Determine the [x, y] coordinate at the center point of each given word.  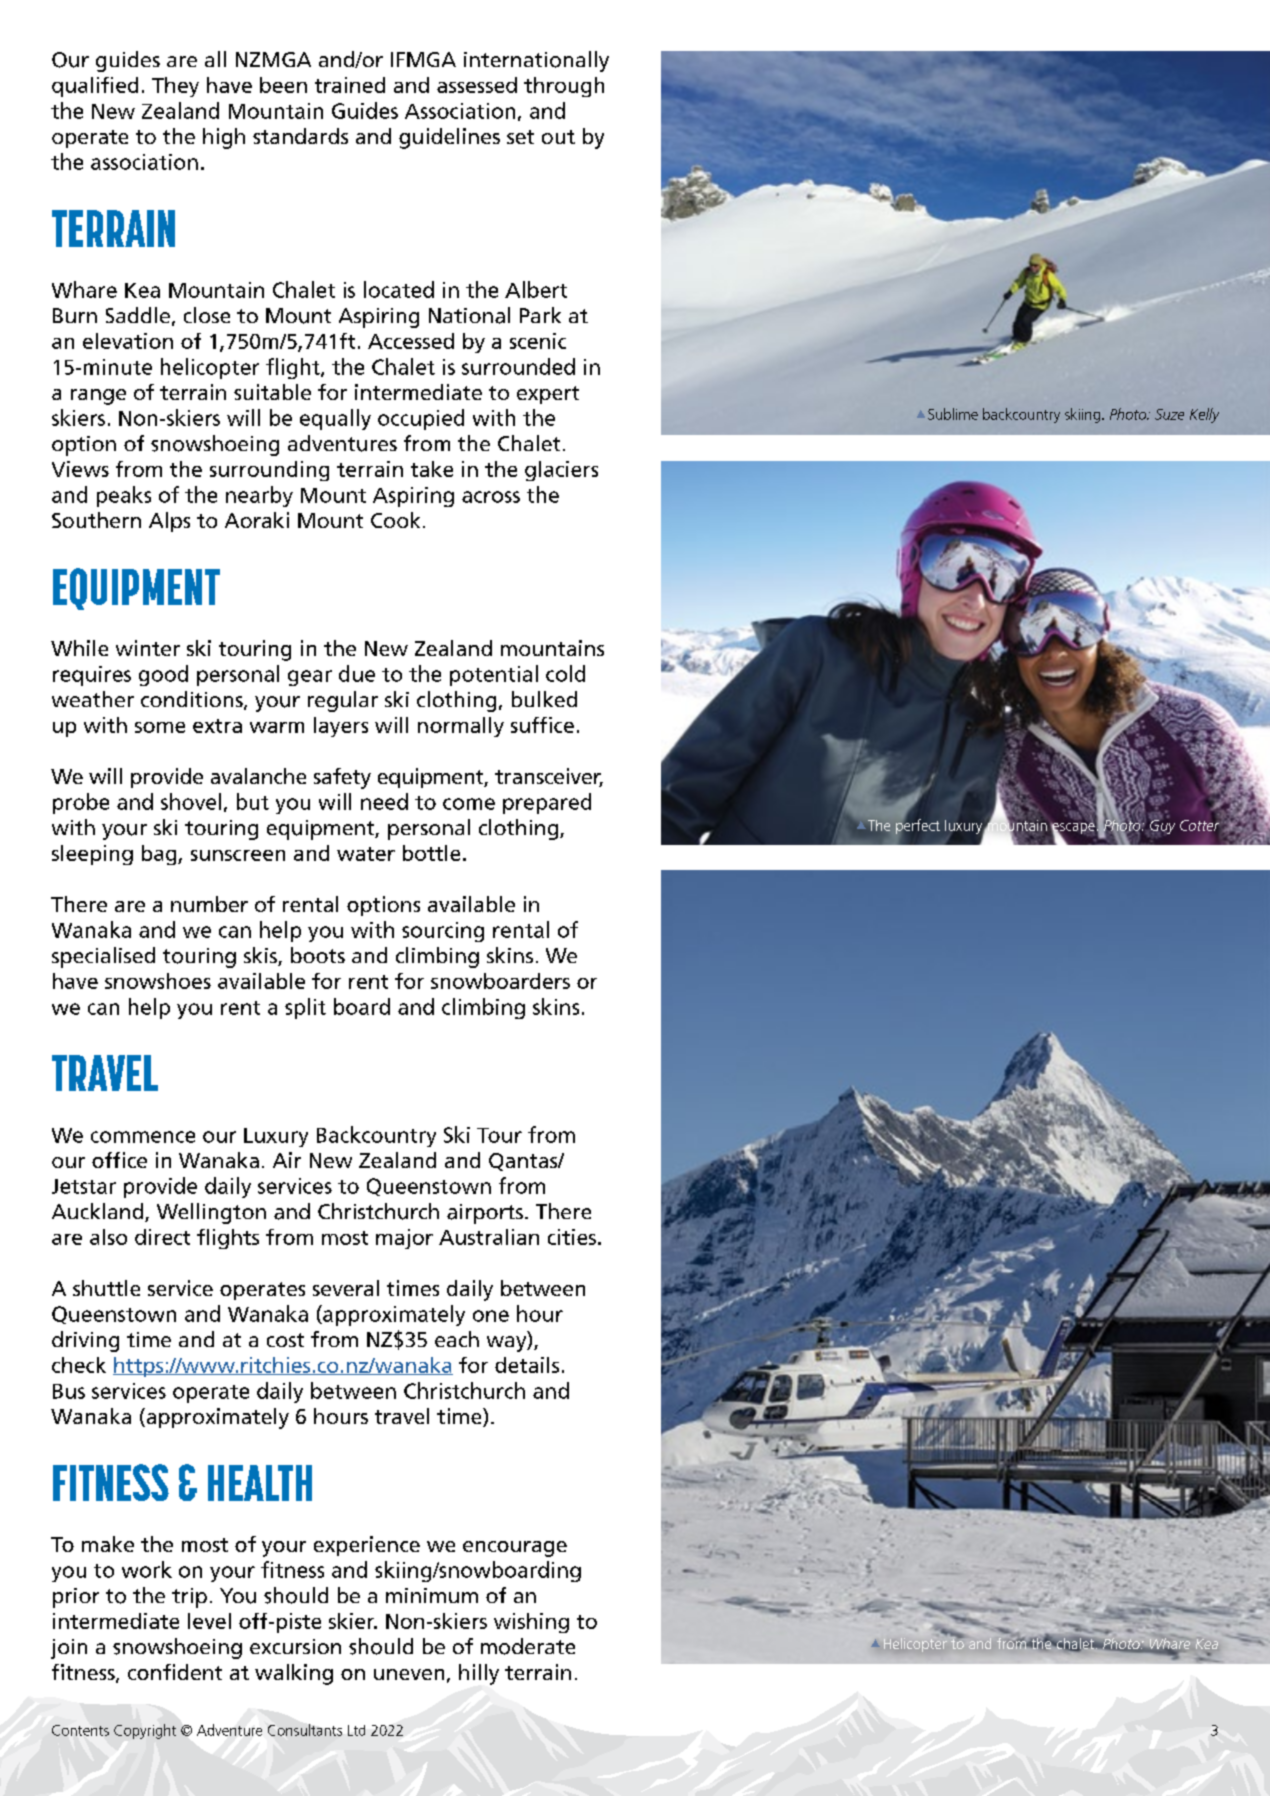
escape [1072, 828]
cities [572, 1237]
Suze [1169, 414]
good [163, 675]
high [224, 138]
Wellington [211, 1213]
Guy [1162, 827]
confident [175, 1672]
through [564, 87]
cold [565, 673]
